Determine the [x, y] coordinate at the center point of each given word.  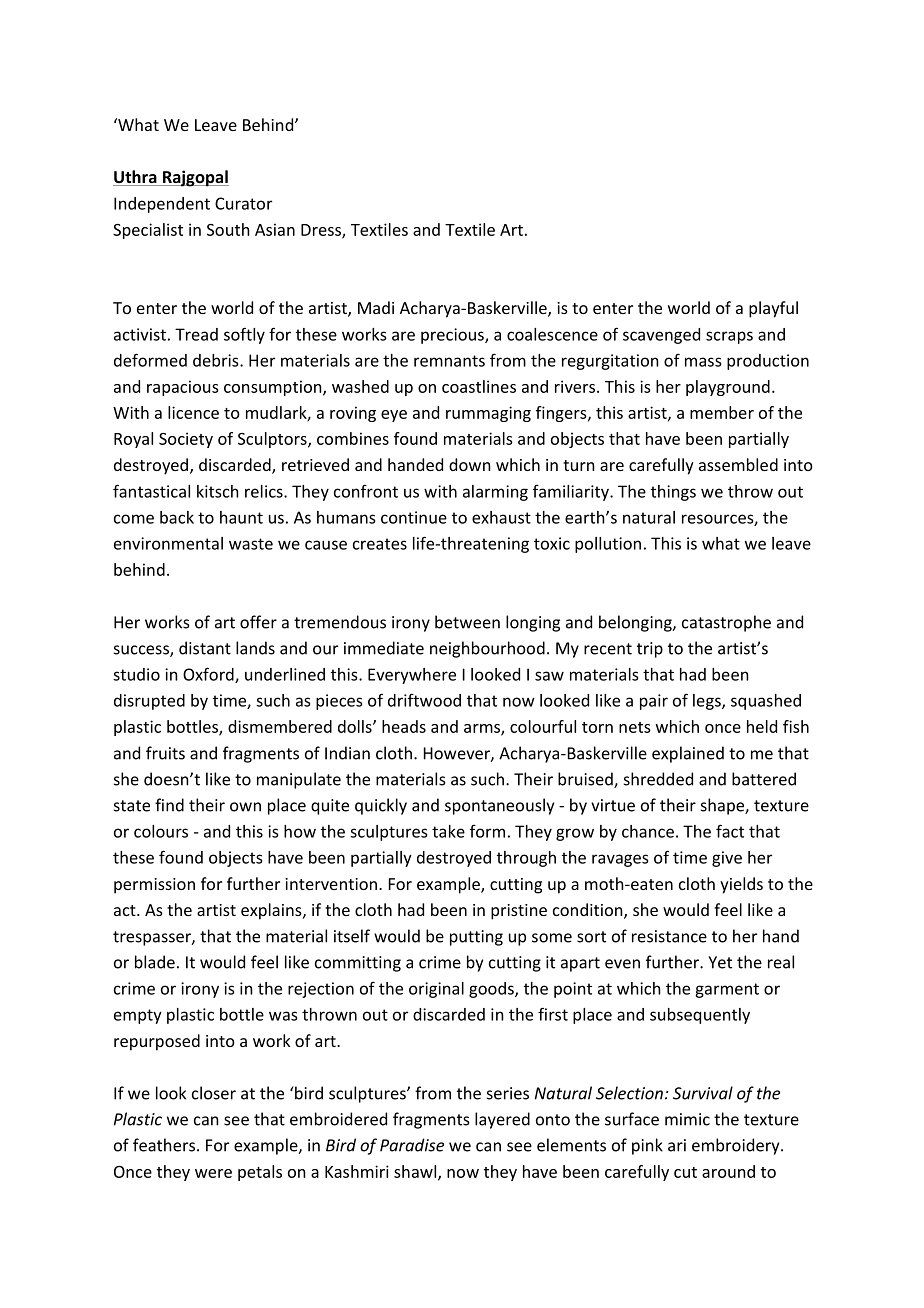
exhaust [501, 517]
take [448, 831]
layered [502, 1120]
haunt [241, 517]
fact [730, 831]
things [673, 493]
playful [773, 309]
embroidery [737, 1146]
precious [453, 336]
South [228, 229]
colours [161, 831]
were [213, 1173]
